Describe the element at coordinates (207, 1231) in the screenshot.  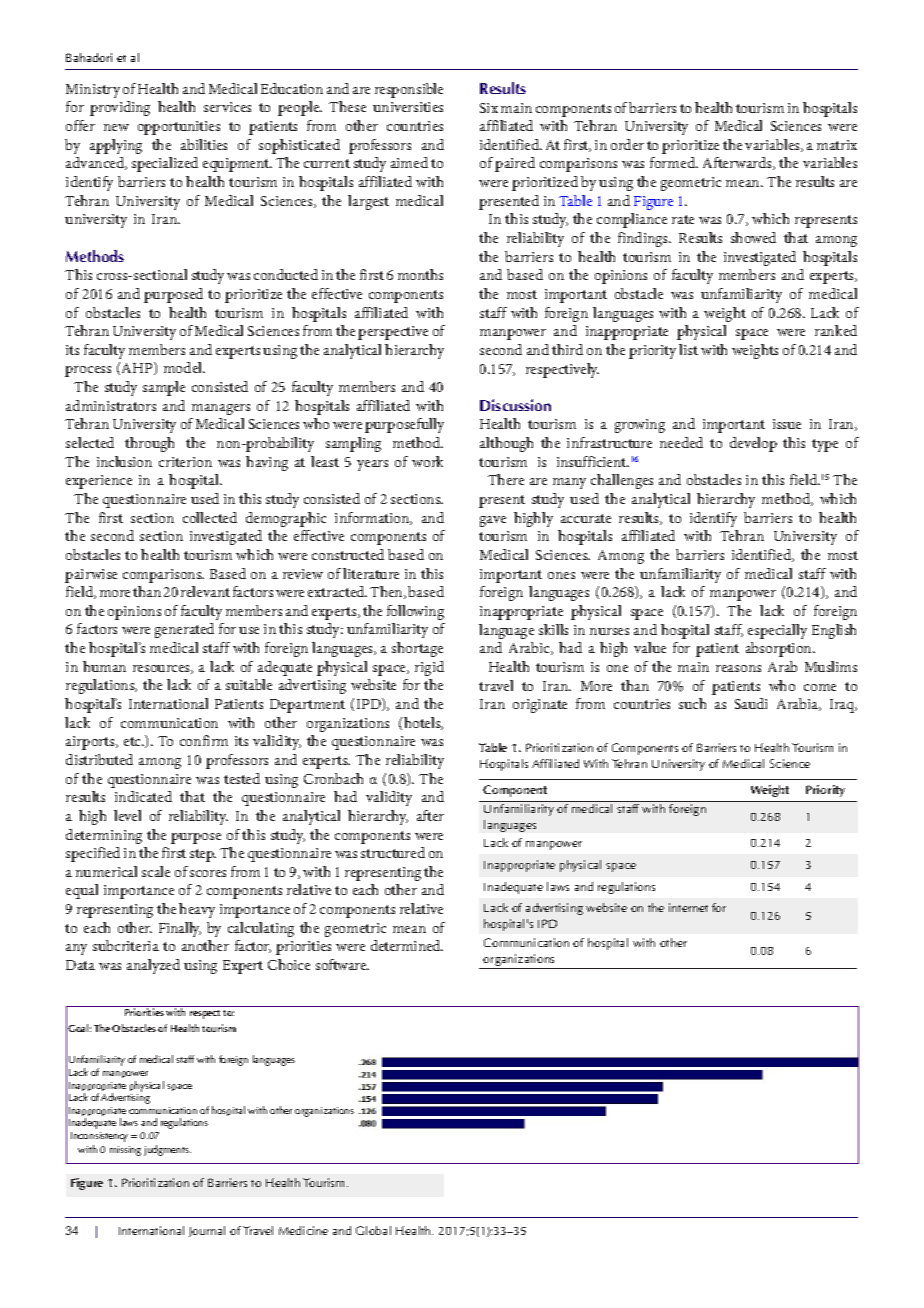
I see `Journal` at that location.
